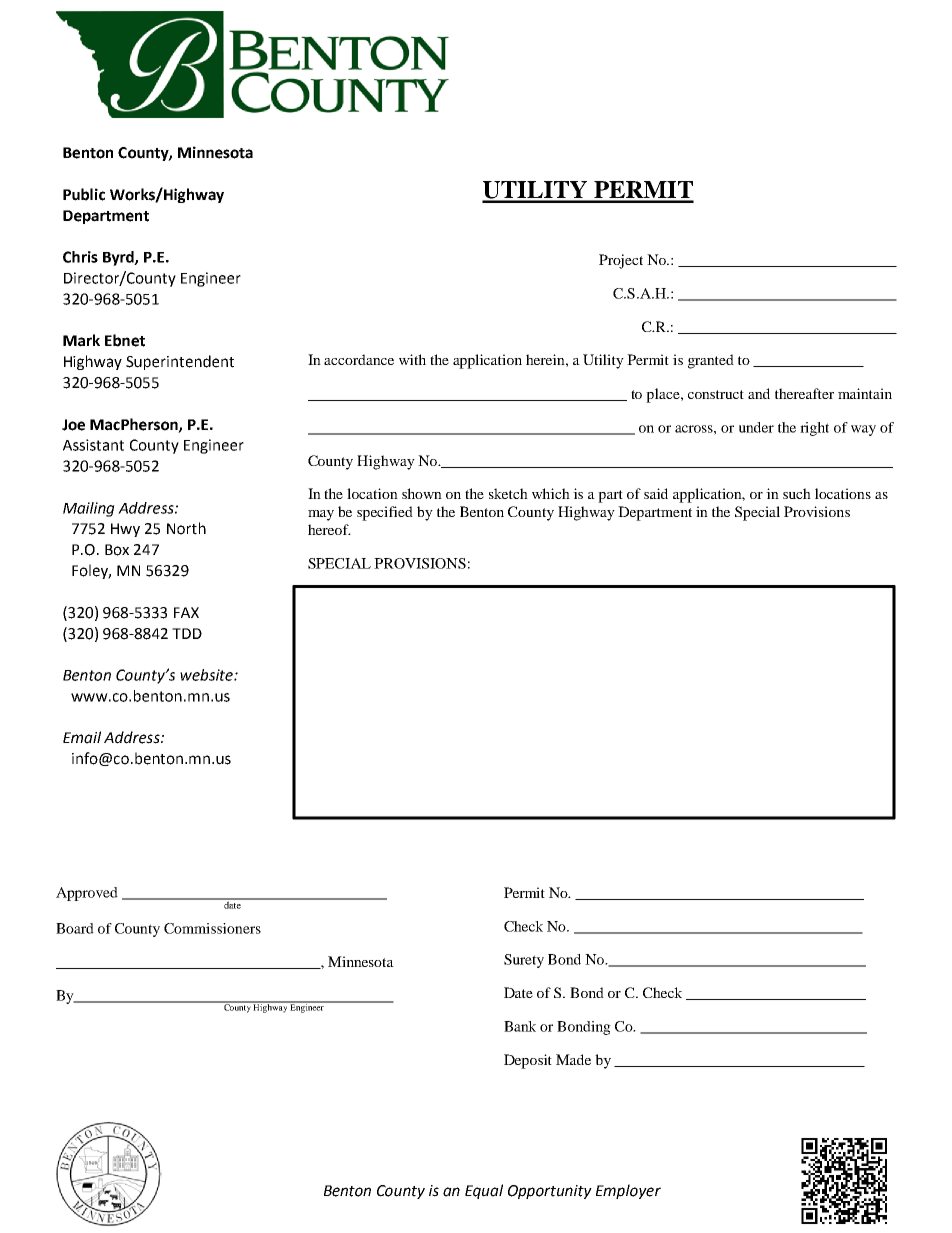 This page has height=1233, width=952. I want to click on Commissioners, so click(212, 928).
